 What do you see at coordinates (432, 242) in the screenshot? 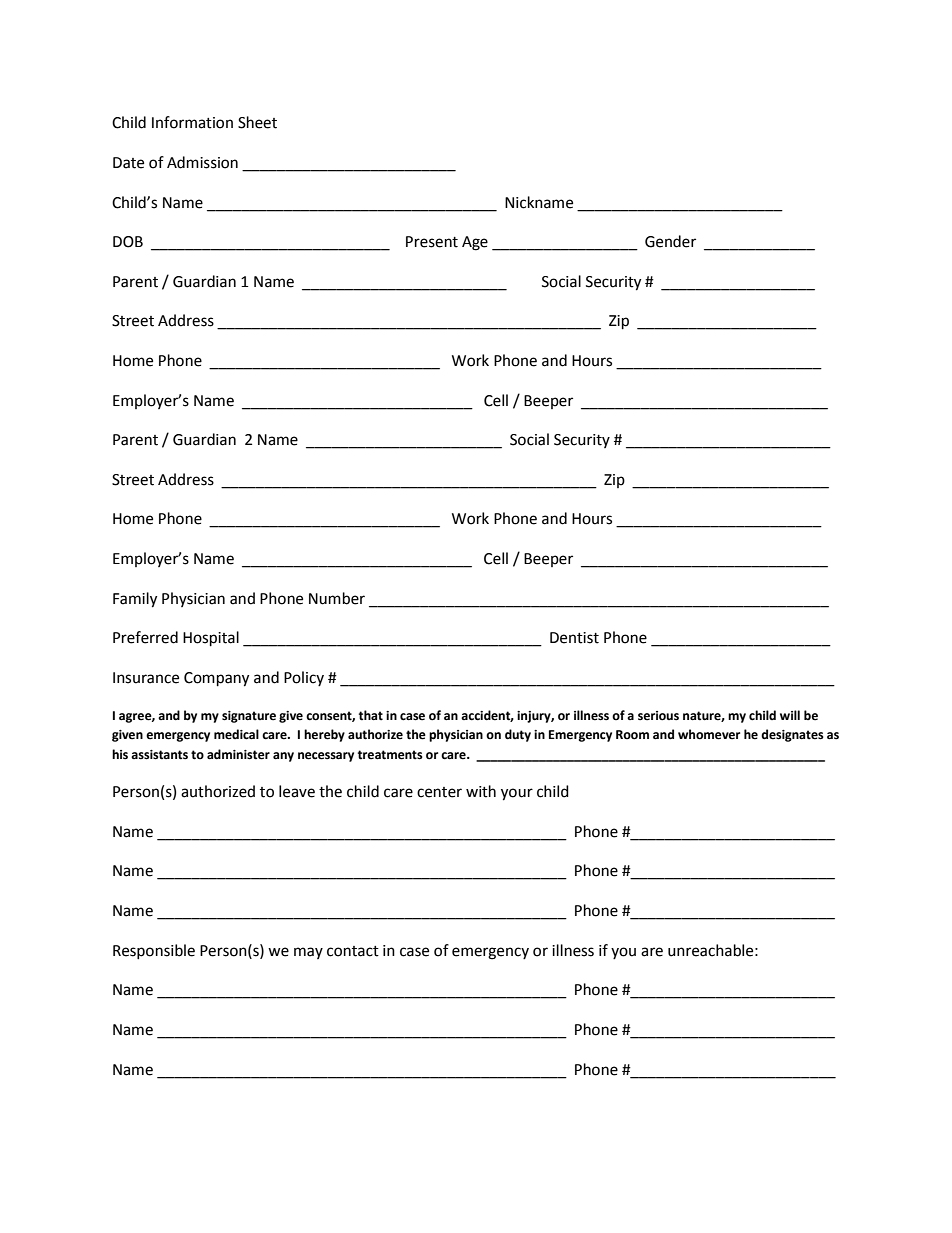
I see `Present` at bounding box center [432, 242].
